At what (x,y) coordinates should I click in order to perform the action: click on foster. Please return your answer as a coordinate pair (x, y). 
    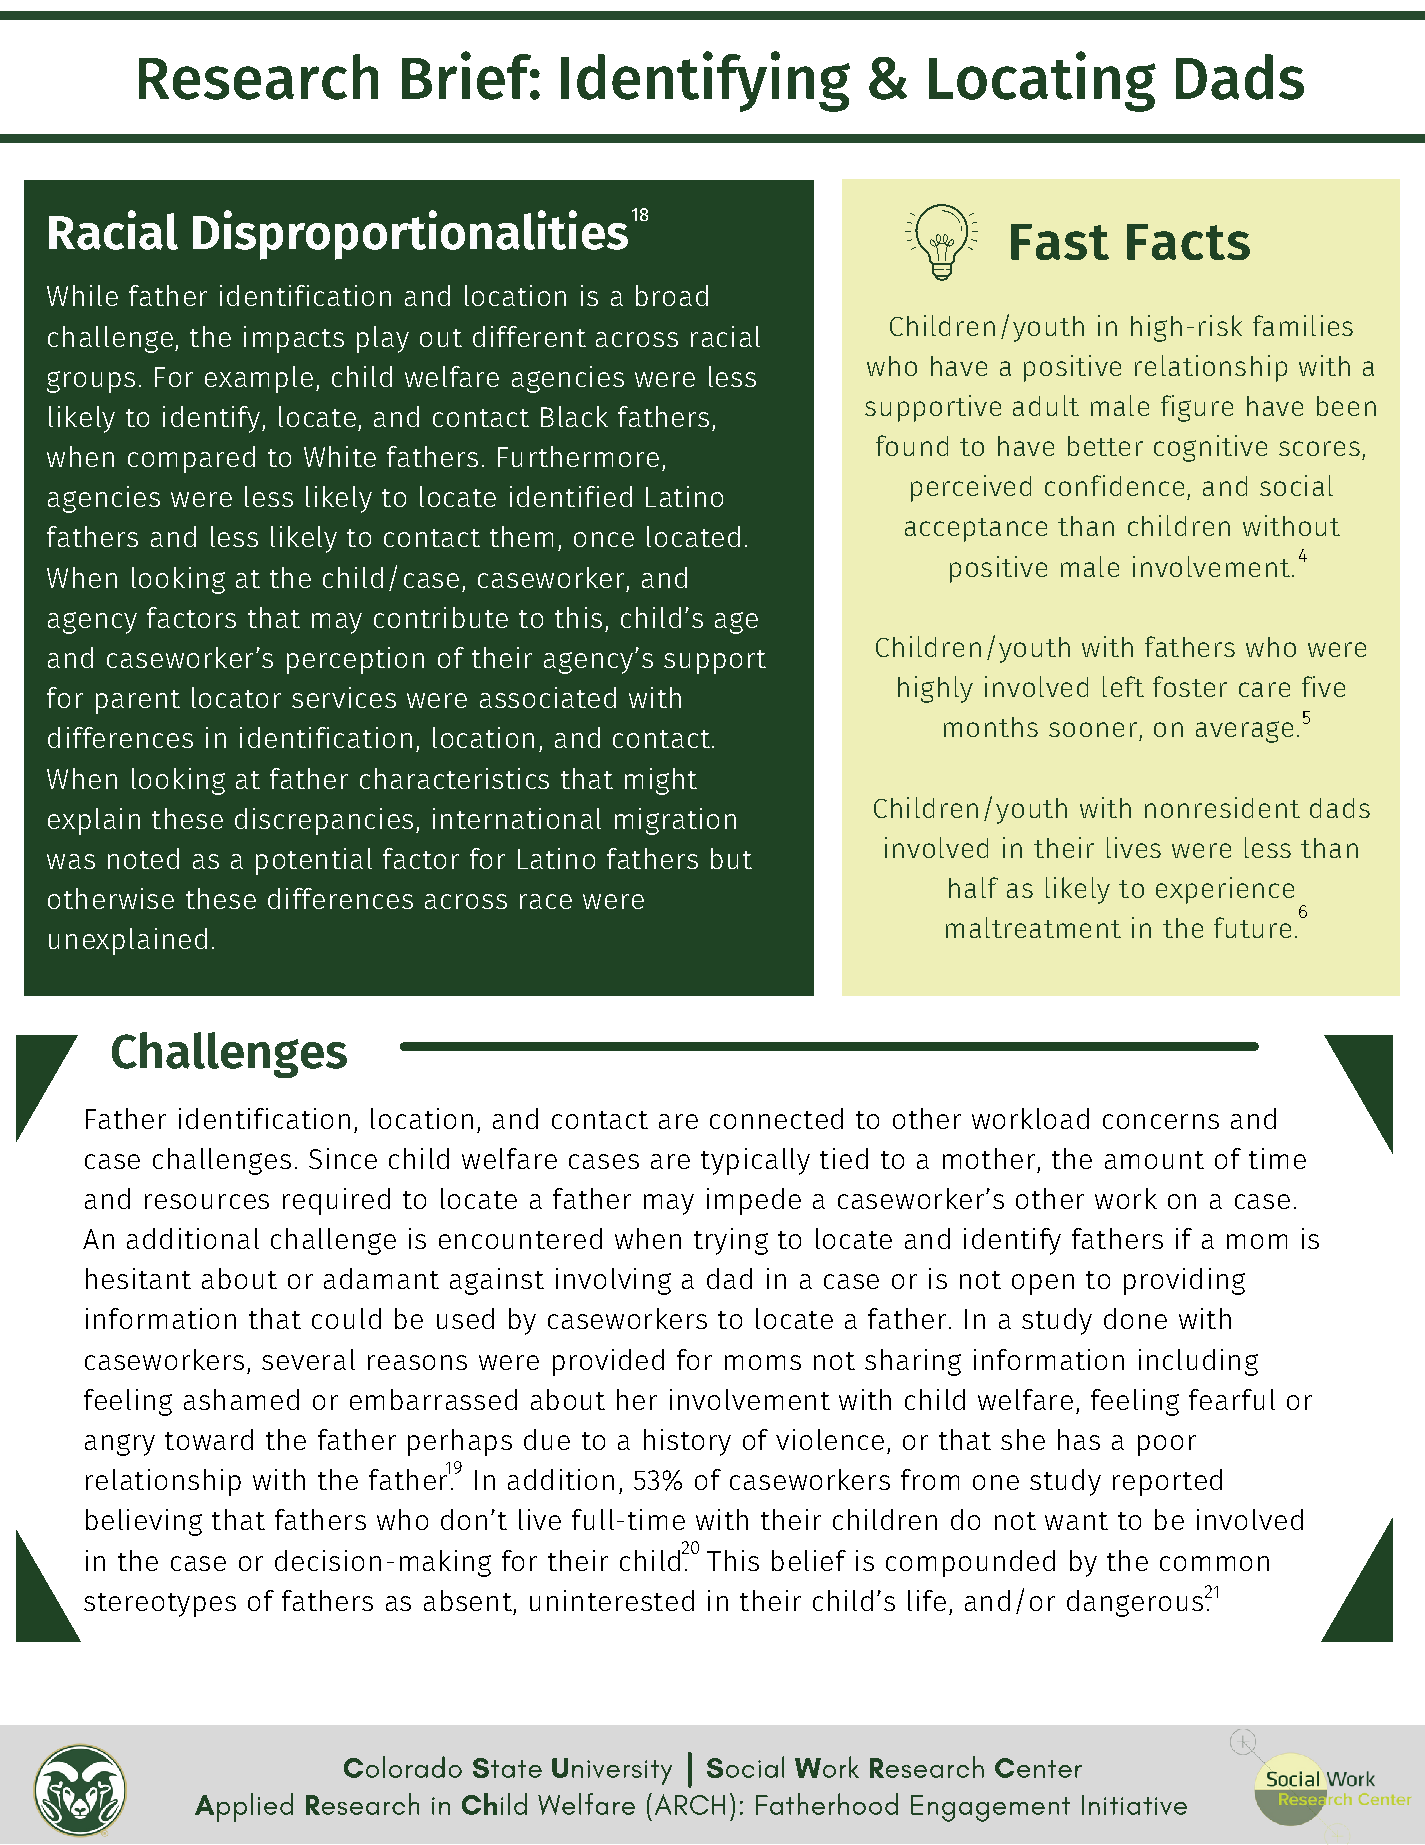
    Looking at the image, I should click on (1190, 686).
